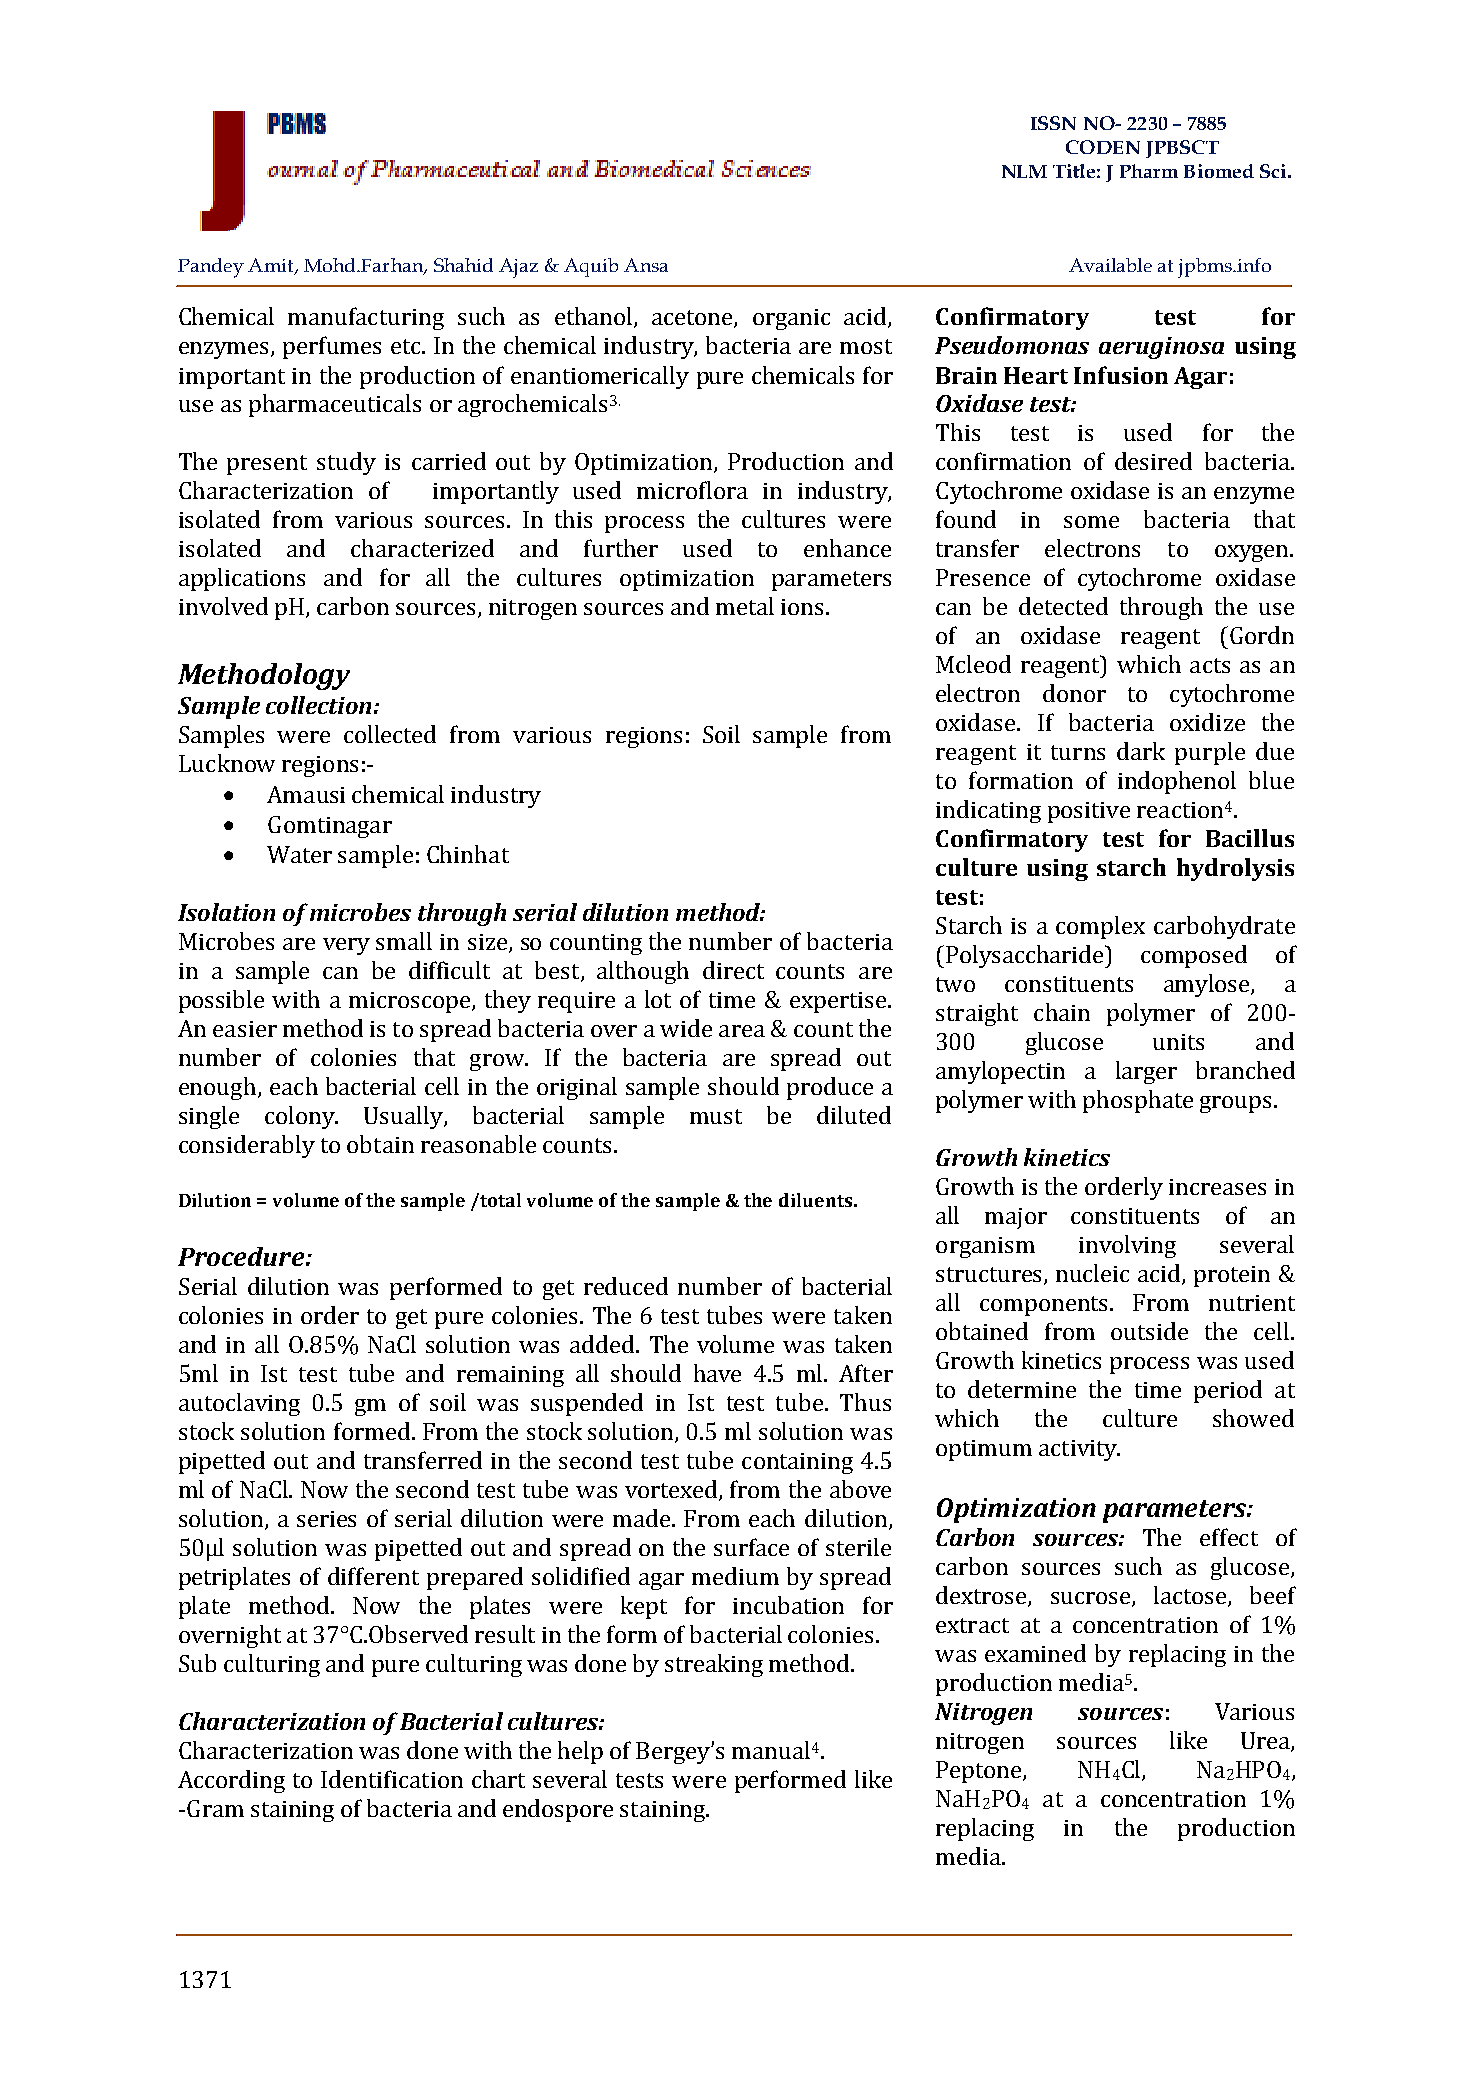 This screenshot has height=2082, width=1473. What do you see at coordinates (1194, 956) in the screenshot?
I see `composed` at bounding box center [1194, 956].
